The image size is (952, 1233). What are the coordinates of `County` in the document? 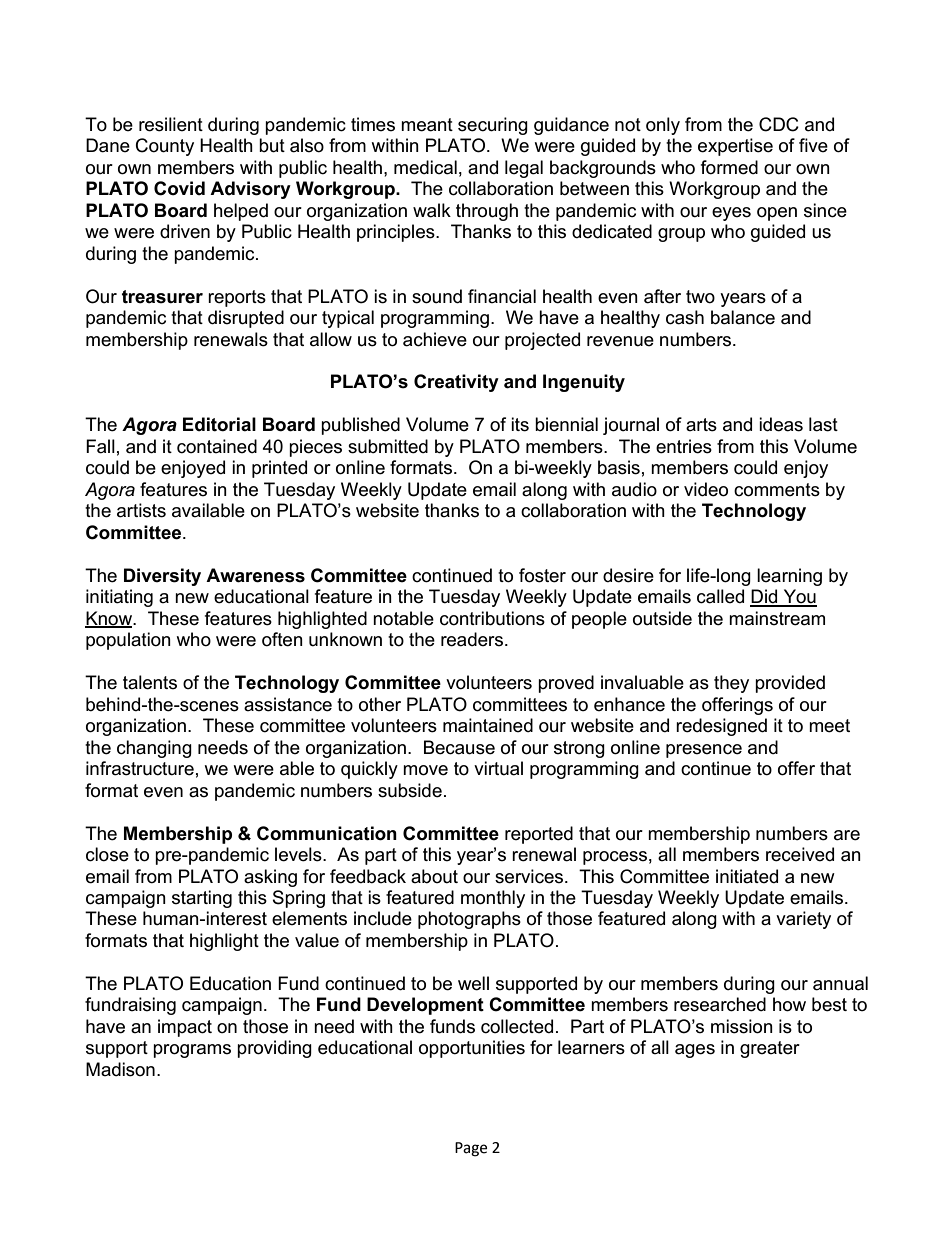 It's located at (165, 147).
